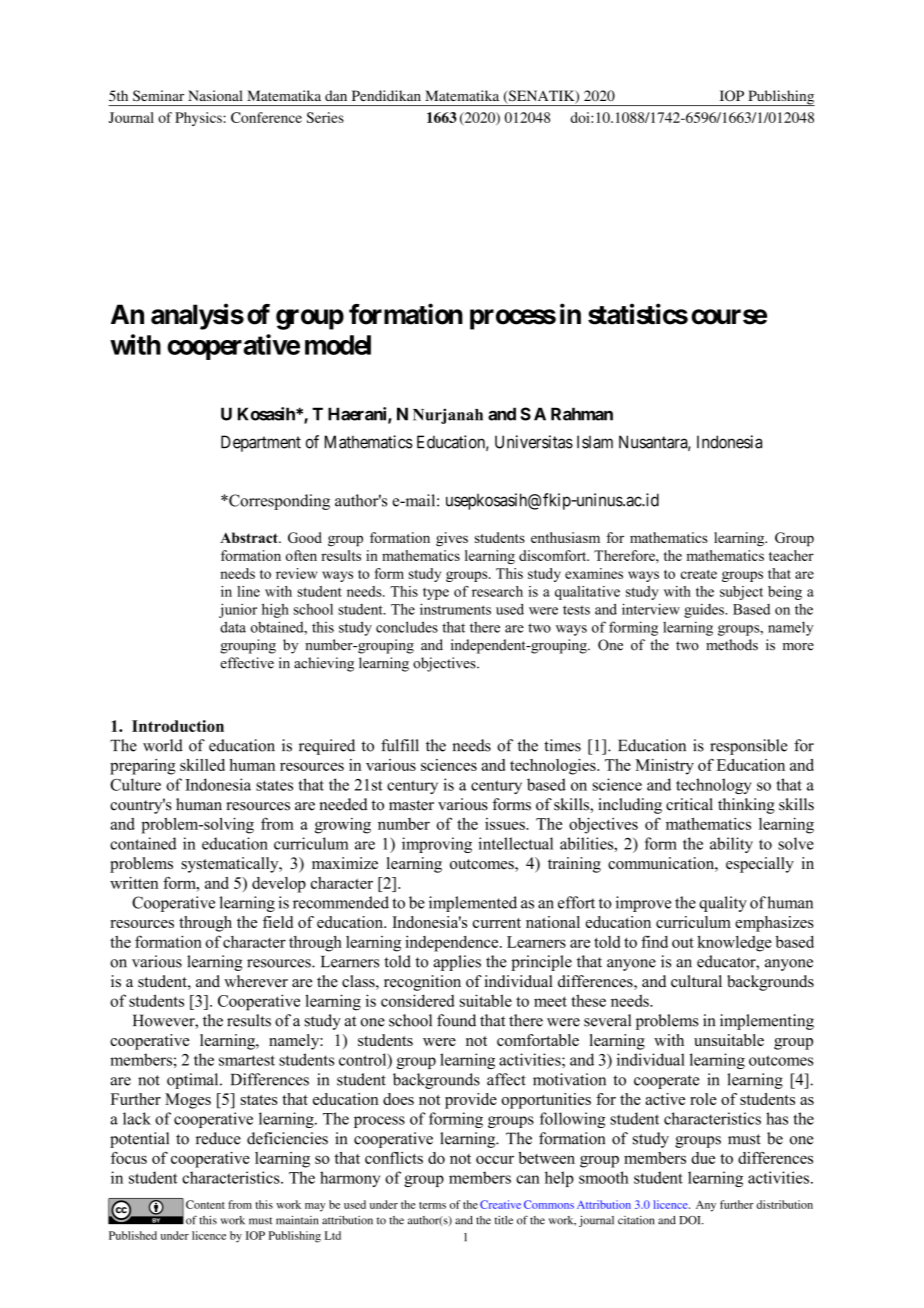  I want to click on model, so click(338, 345).
